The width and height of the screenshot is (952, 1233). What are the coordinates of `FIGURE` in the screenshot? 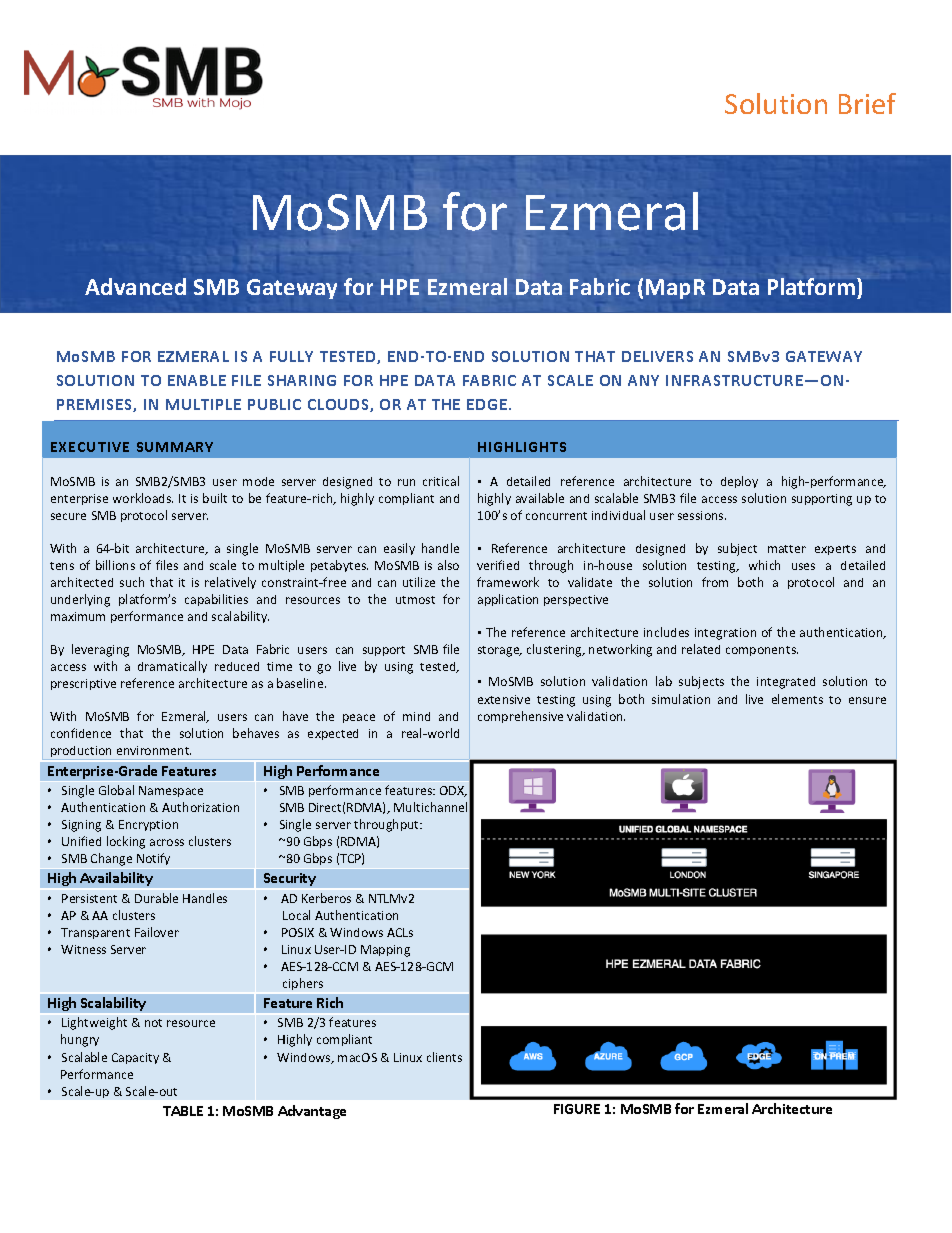 It's located at (577, 1109).
